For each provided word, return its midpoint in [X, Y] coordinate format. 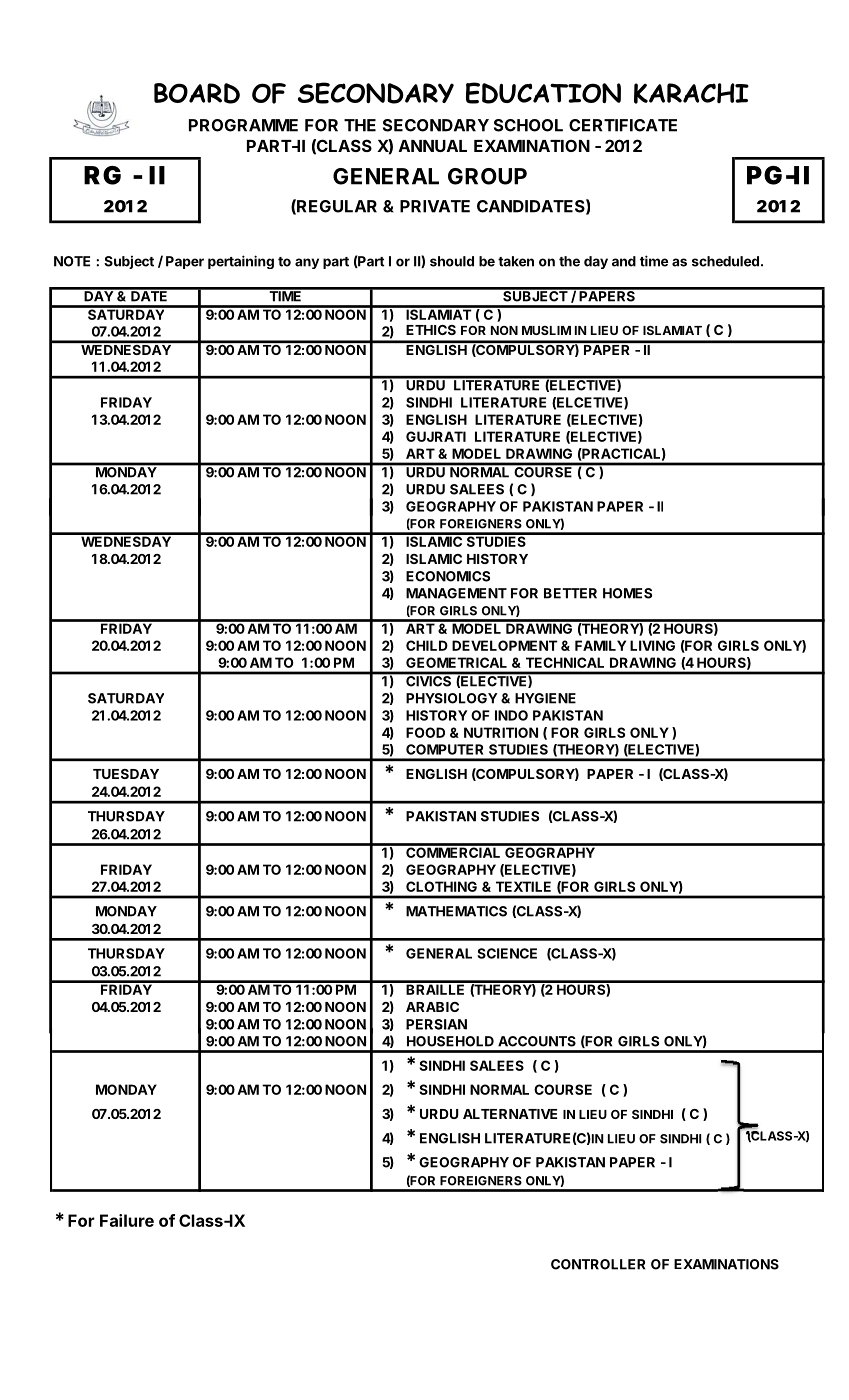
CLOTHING [441, 886]
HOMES [627, 593]
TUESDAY [126, 774]
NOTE [72, 261]
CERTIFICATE [623, 125]
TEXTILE [523, 886]
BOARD [197, 93]
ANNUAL [433, 146]
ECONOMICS [448, 576]
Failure [127, 1220]
